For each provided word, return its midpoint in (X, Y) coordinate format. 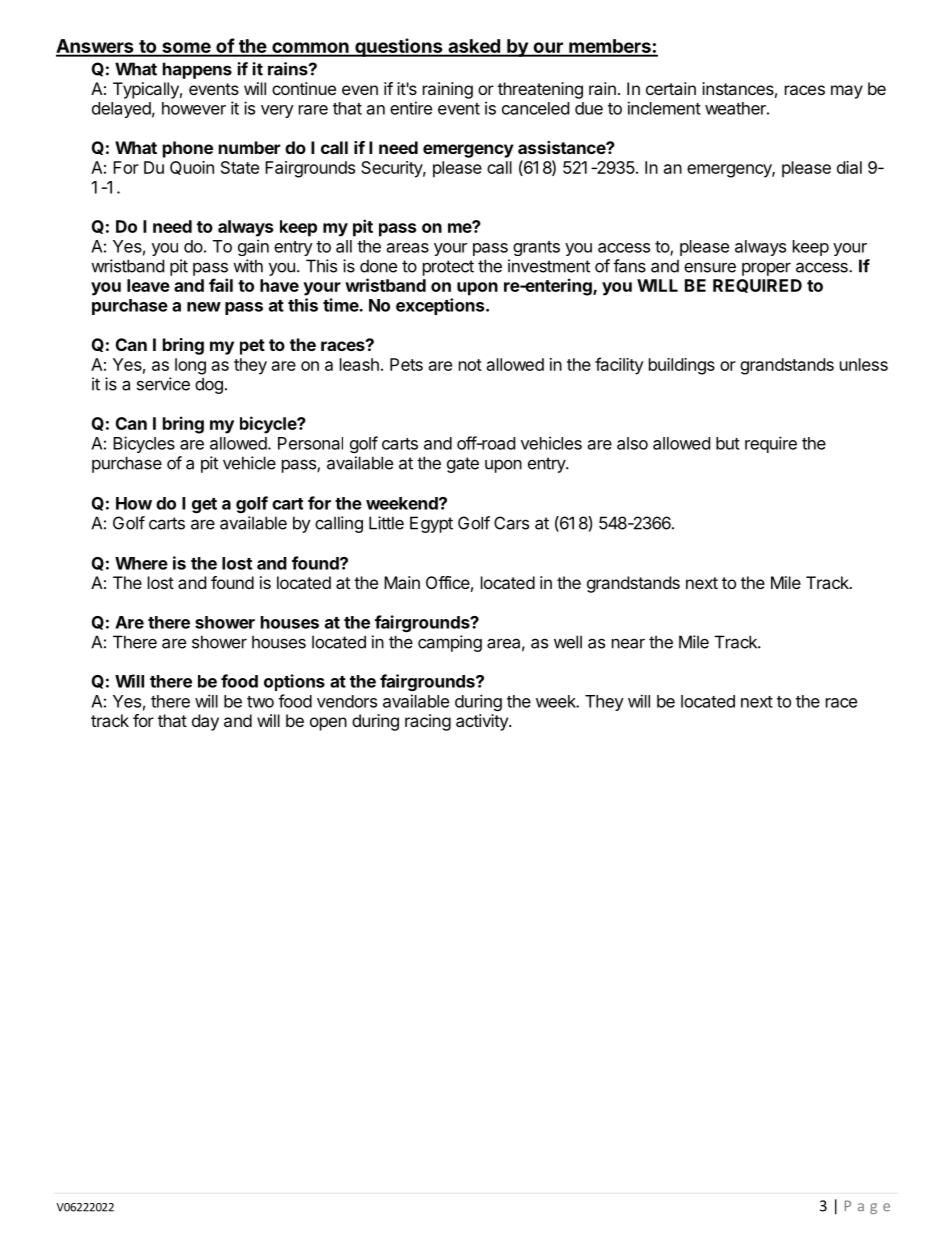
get (204, 505)
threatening (540, 90)
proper (766, 269)
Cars (511, 523)
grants (536, 248)
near (628, 643)
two (260, 702)
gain (253, 247)
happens (197, 70)
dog (209, 385)
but (728, 443)
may (847, 92)
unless (864, 364)
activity (483, 722)
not (470, 365)
